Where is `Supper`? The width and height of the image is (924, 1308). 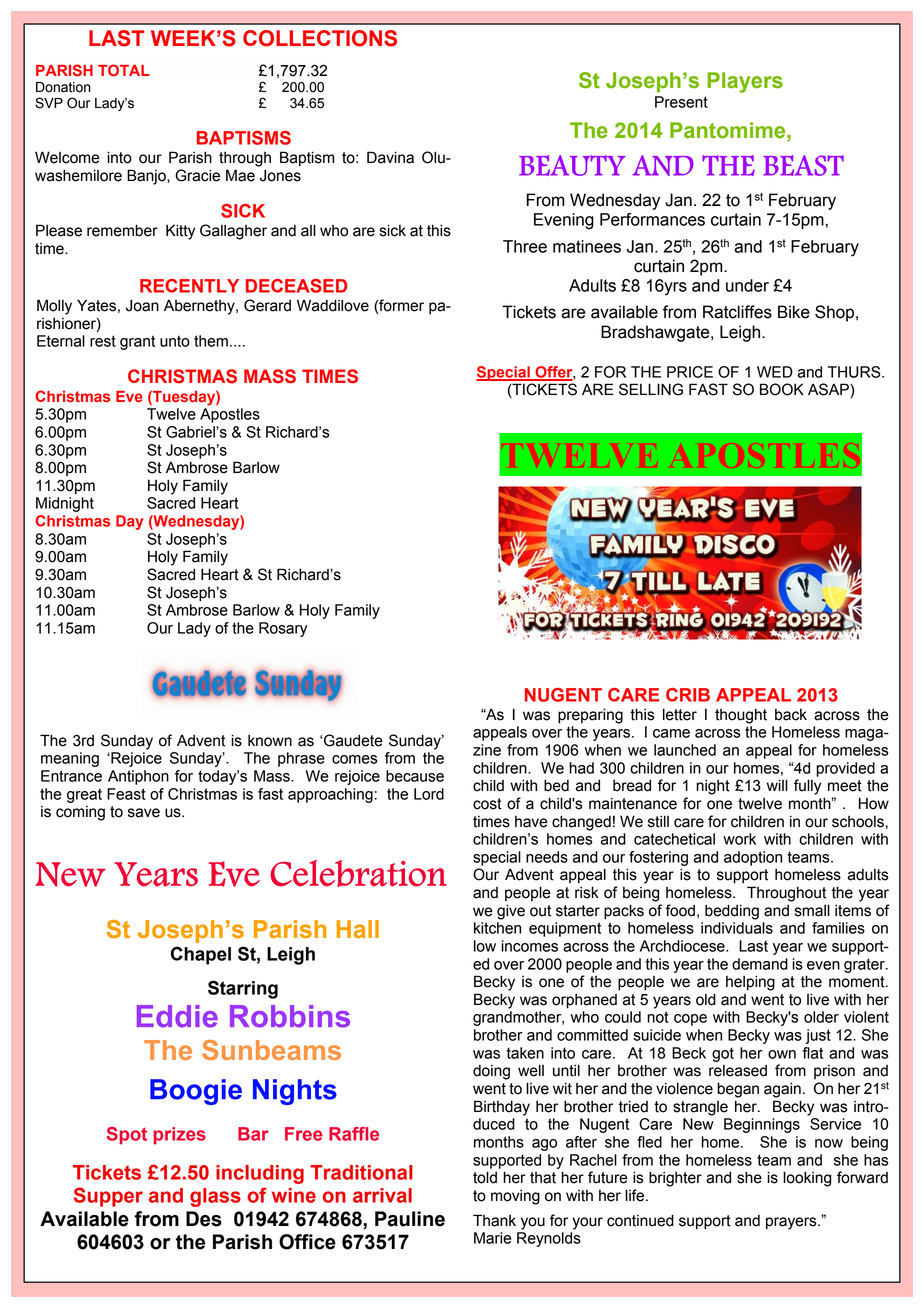
Supper is located at coordinates (108, 1197).
